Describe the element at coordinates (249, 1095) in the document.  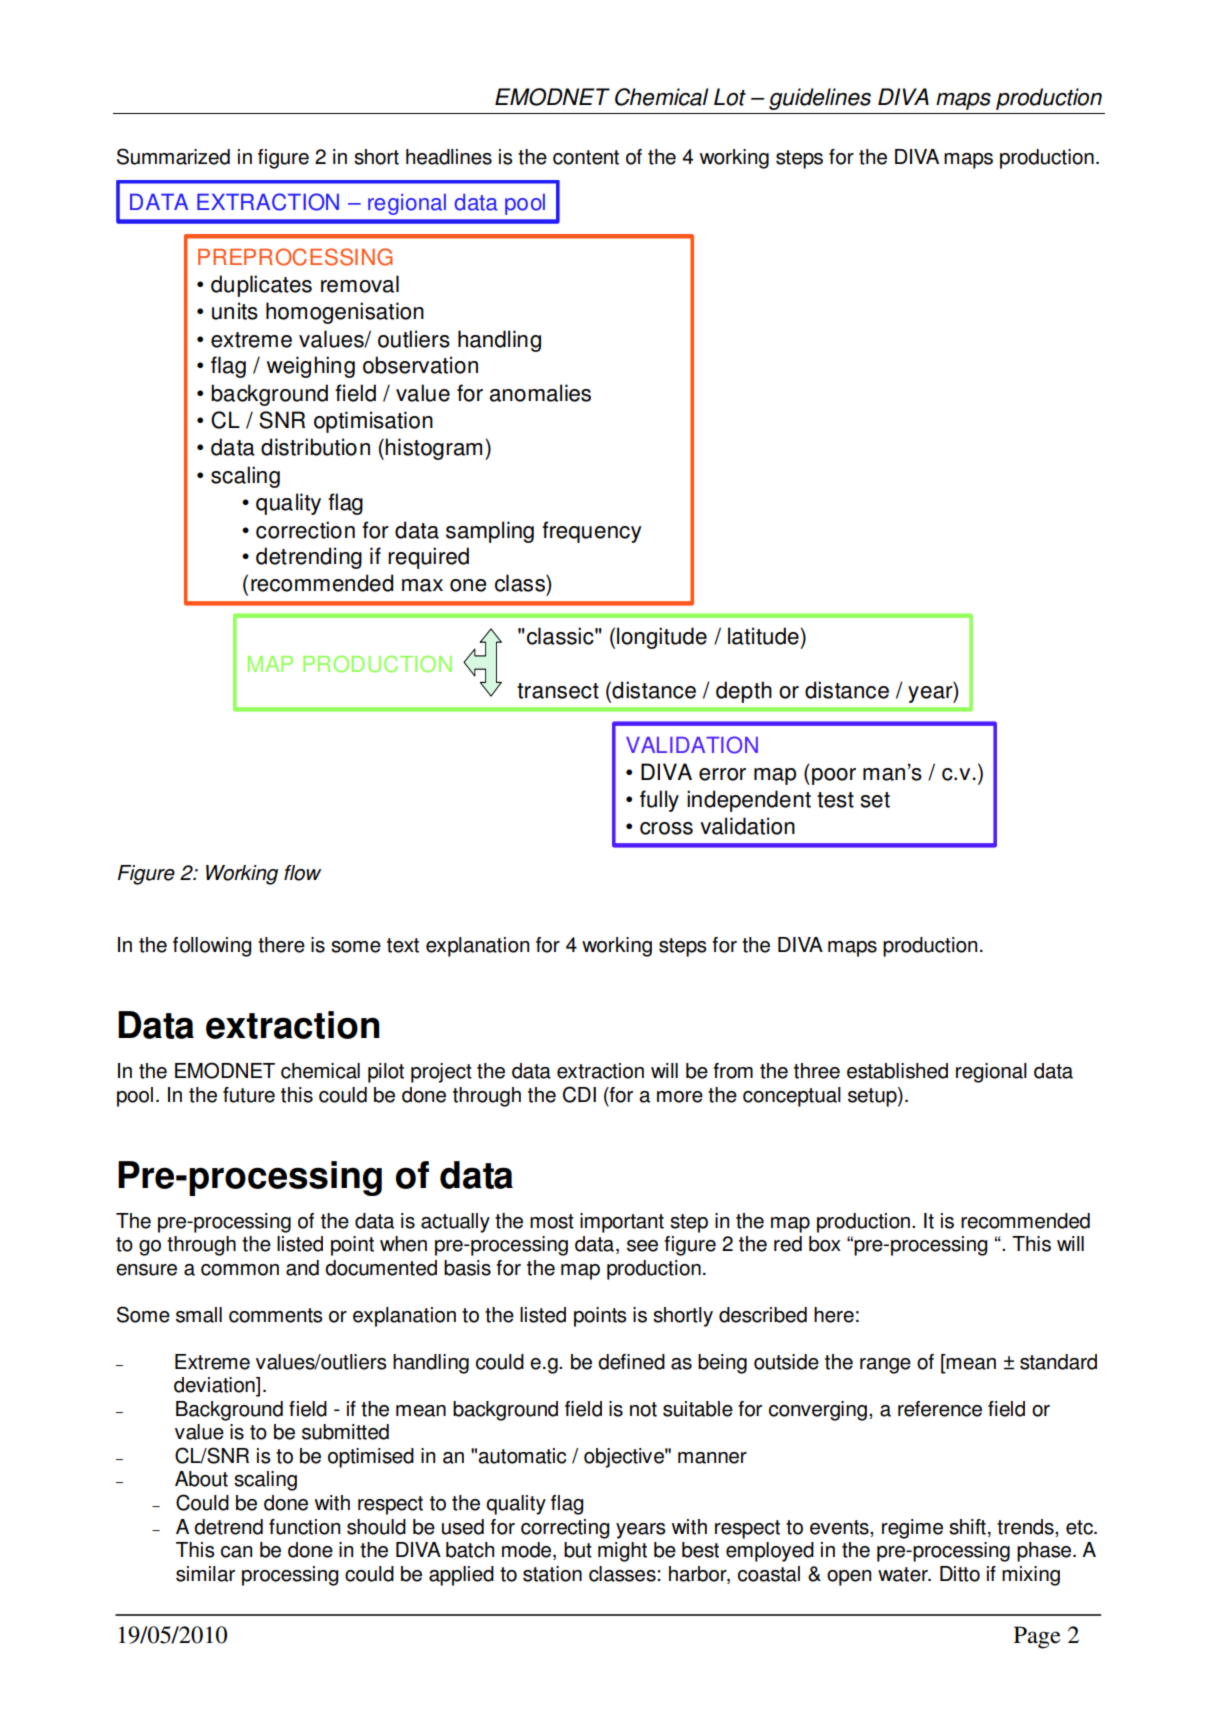
I see `future` at that location.
